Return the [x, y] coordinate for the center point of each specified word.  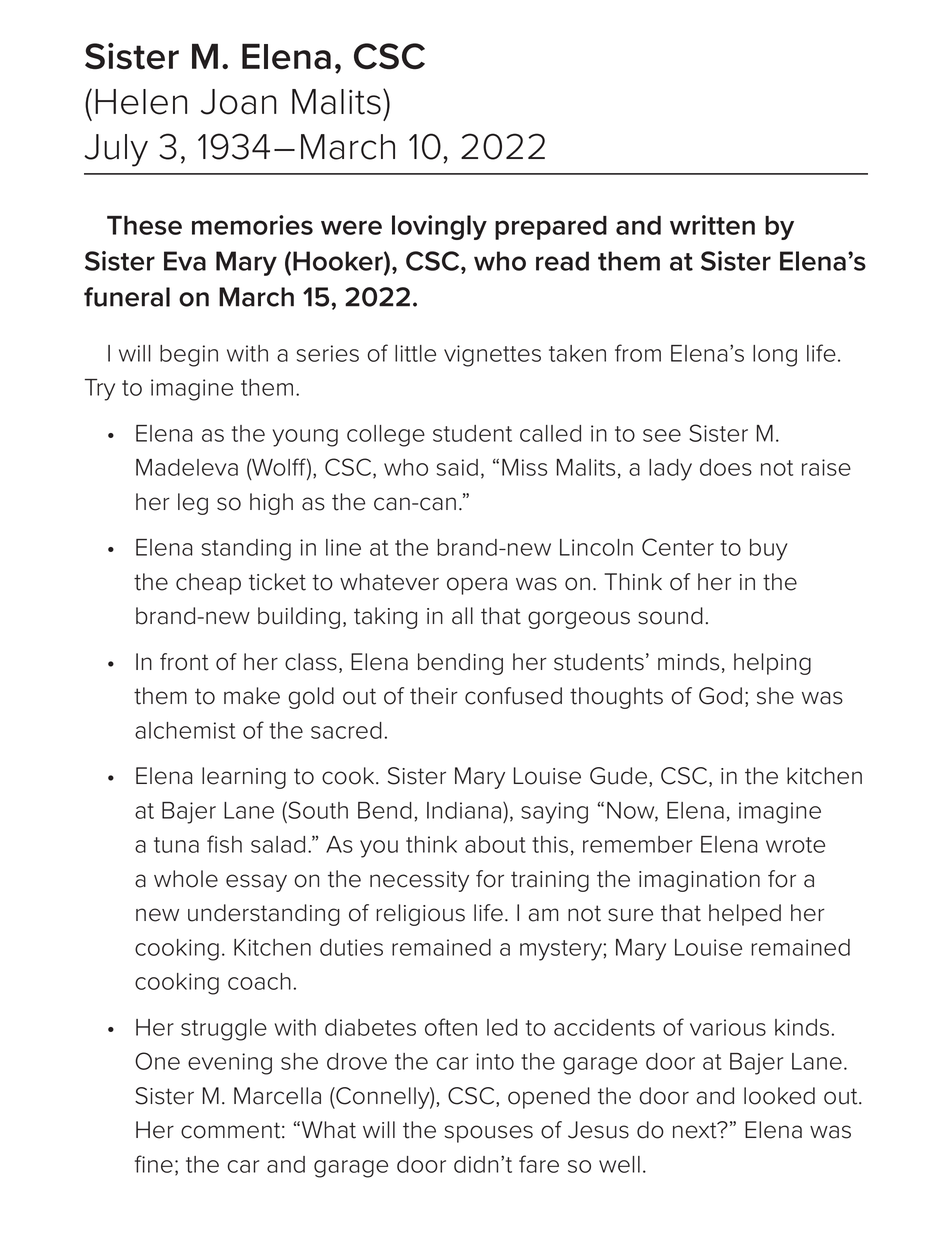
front [184, 662]
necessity [419, 881]
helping [772, 664]
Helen [141, 102]
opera [477, 586]
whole [186, 879]
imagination [699, 881]
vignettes [492, 356]
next [696, 1130]
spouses [489, 1134]
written [712, 225]
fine [154, 1164]
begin [189, 356]
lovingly [439, 227]
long [775, 356]
